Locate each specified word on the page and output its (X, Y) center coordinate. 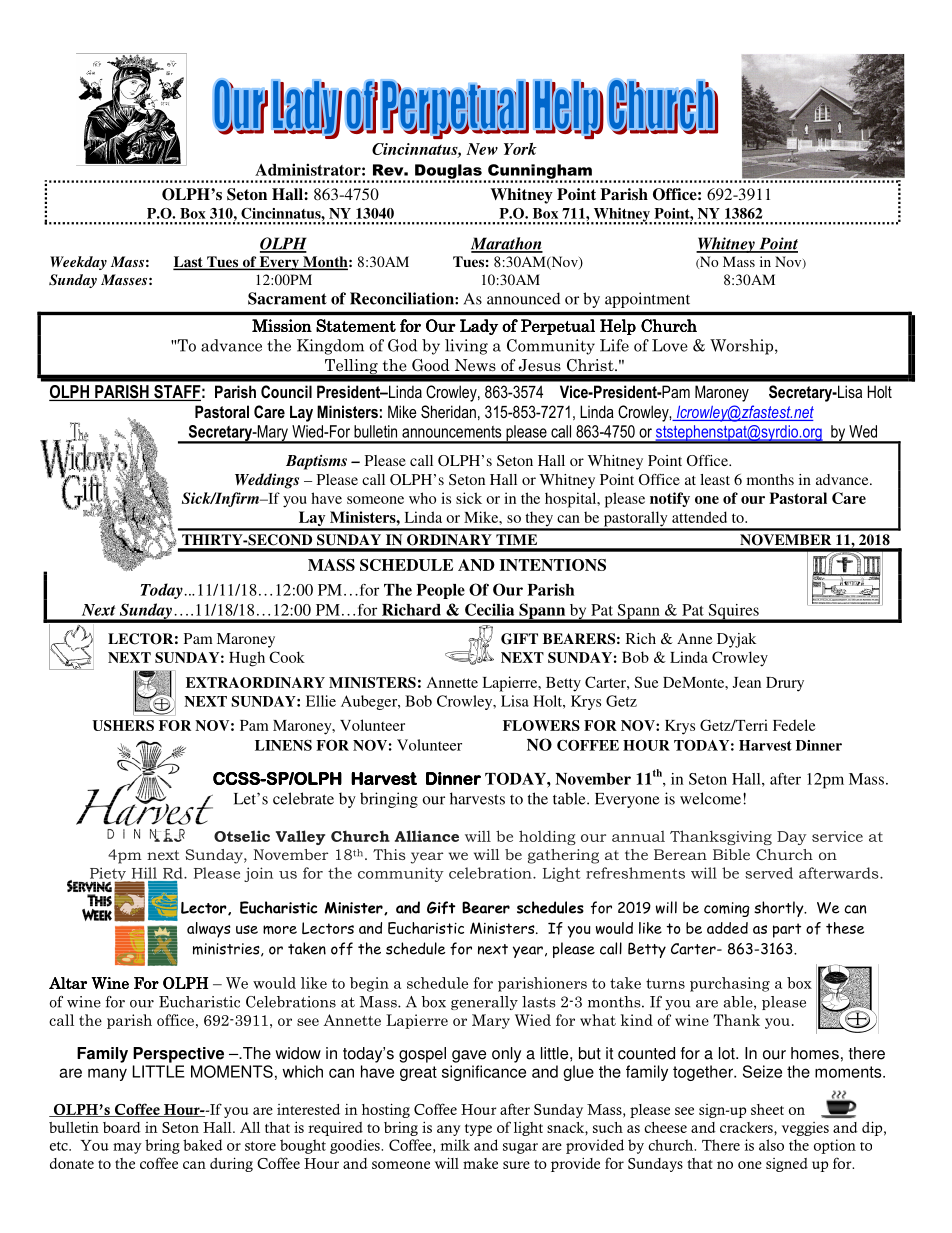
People (440, 591)
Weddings (267, 481)
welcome (712, 798)
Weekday (78, 263)
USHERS (123, 725)
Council (286, 391)
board (122, 1127)
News (475, 365)
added (727, 928)
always (208, 930)
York (520, 149)
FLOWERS (541, 725)
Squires (733, 613)
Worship (743, 347)
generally (484, 1003)
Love (670, 345)
